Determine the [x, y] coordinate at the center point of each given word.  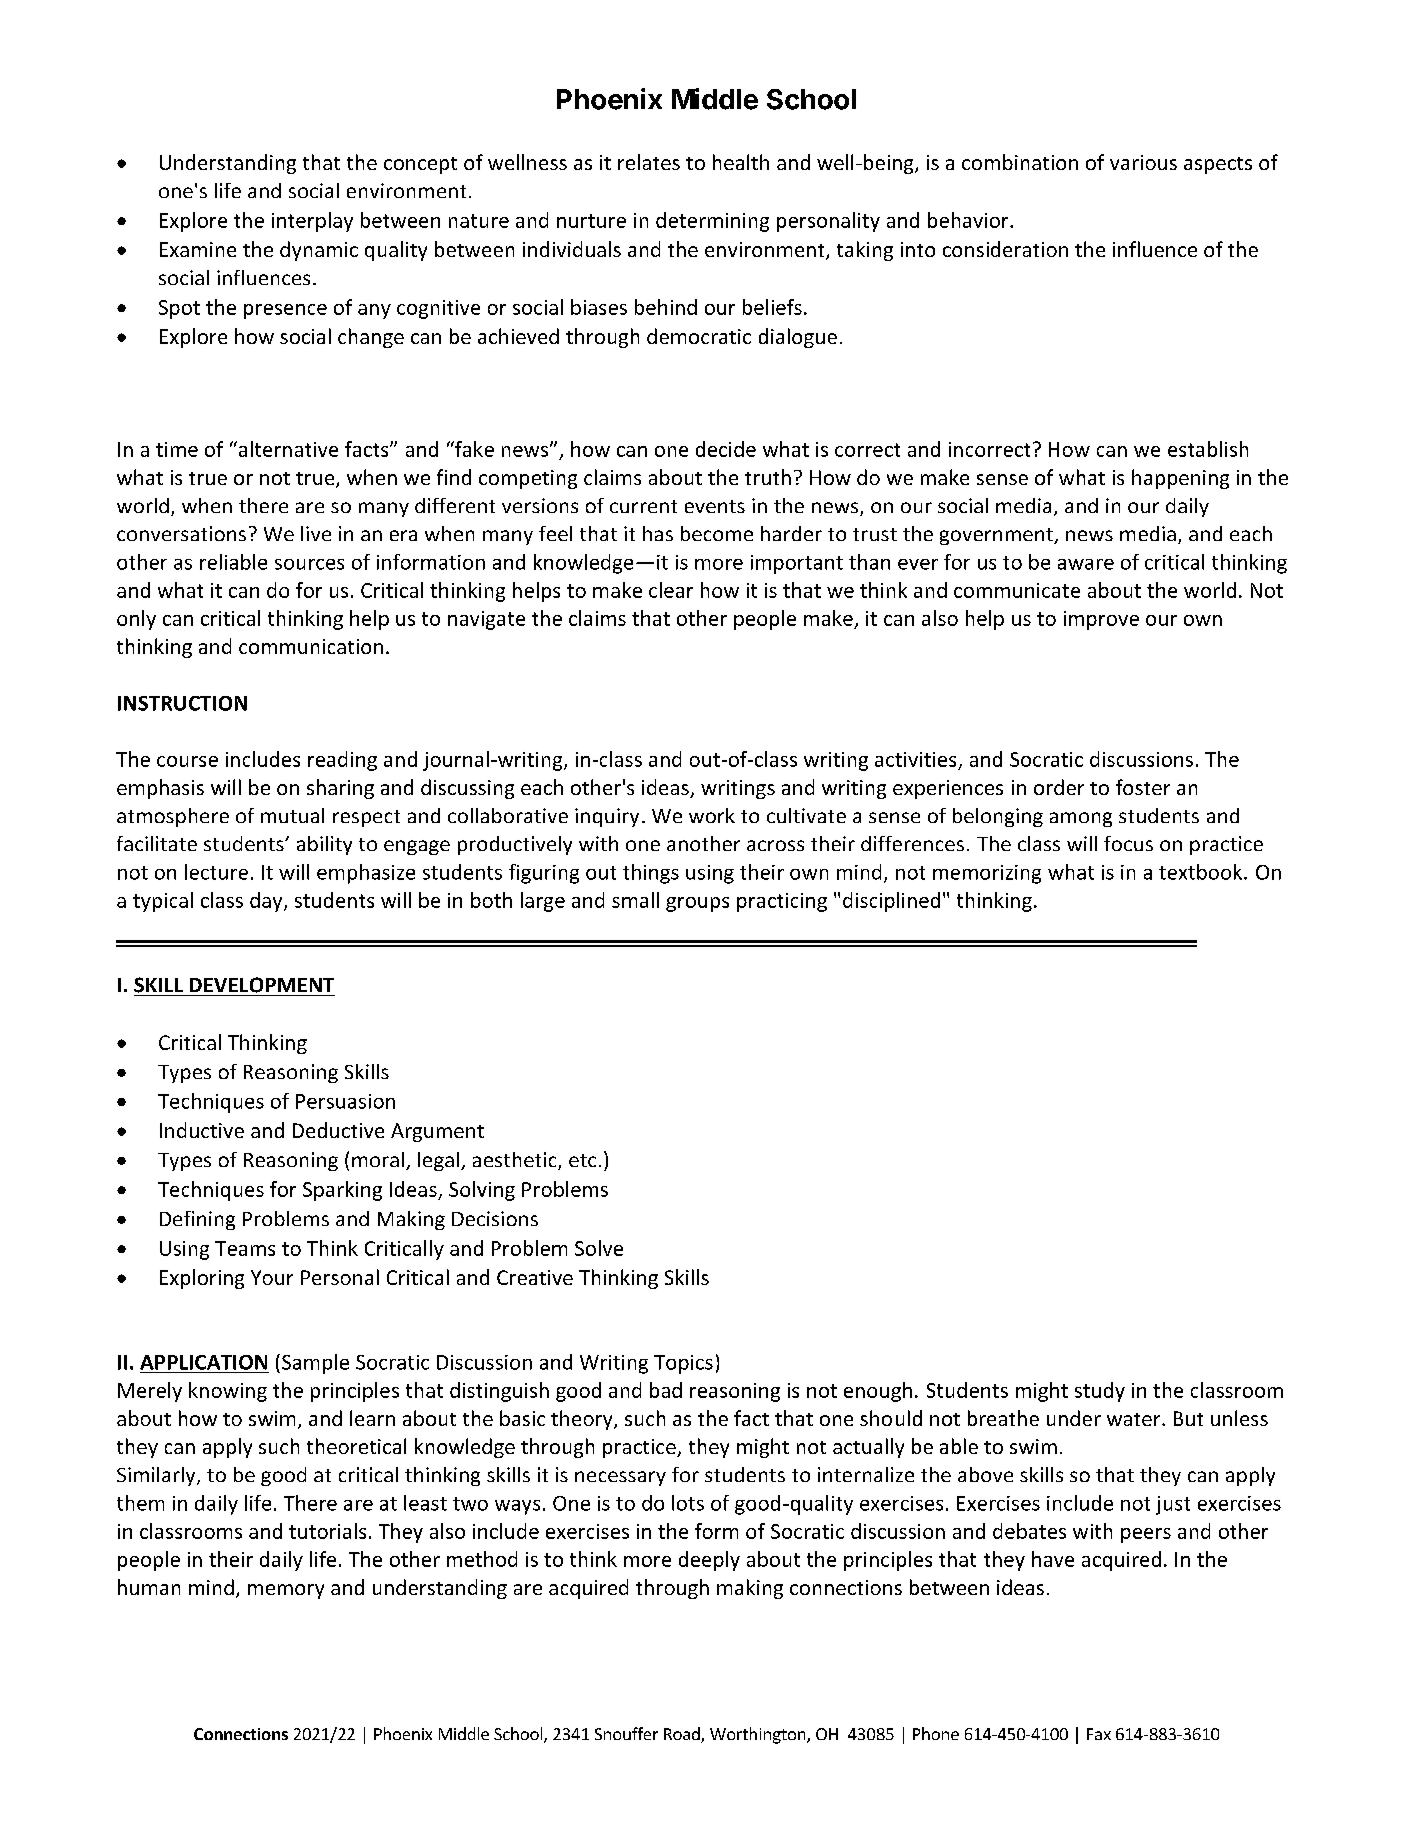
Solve [599, 1248]
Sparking [342, 1191]
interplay [312, 222]
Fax [1099, 1734]
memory [286, 1591]
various [1143, 162]
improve [1101, 620]
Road [683, 1735]
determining [712, 222]
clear [671, 590]
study [1100, 1392]
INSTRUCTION [182, 703]
